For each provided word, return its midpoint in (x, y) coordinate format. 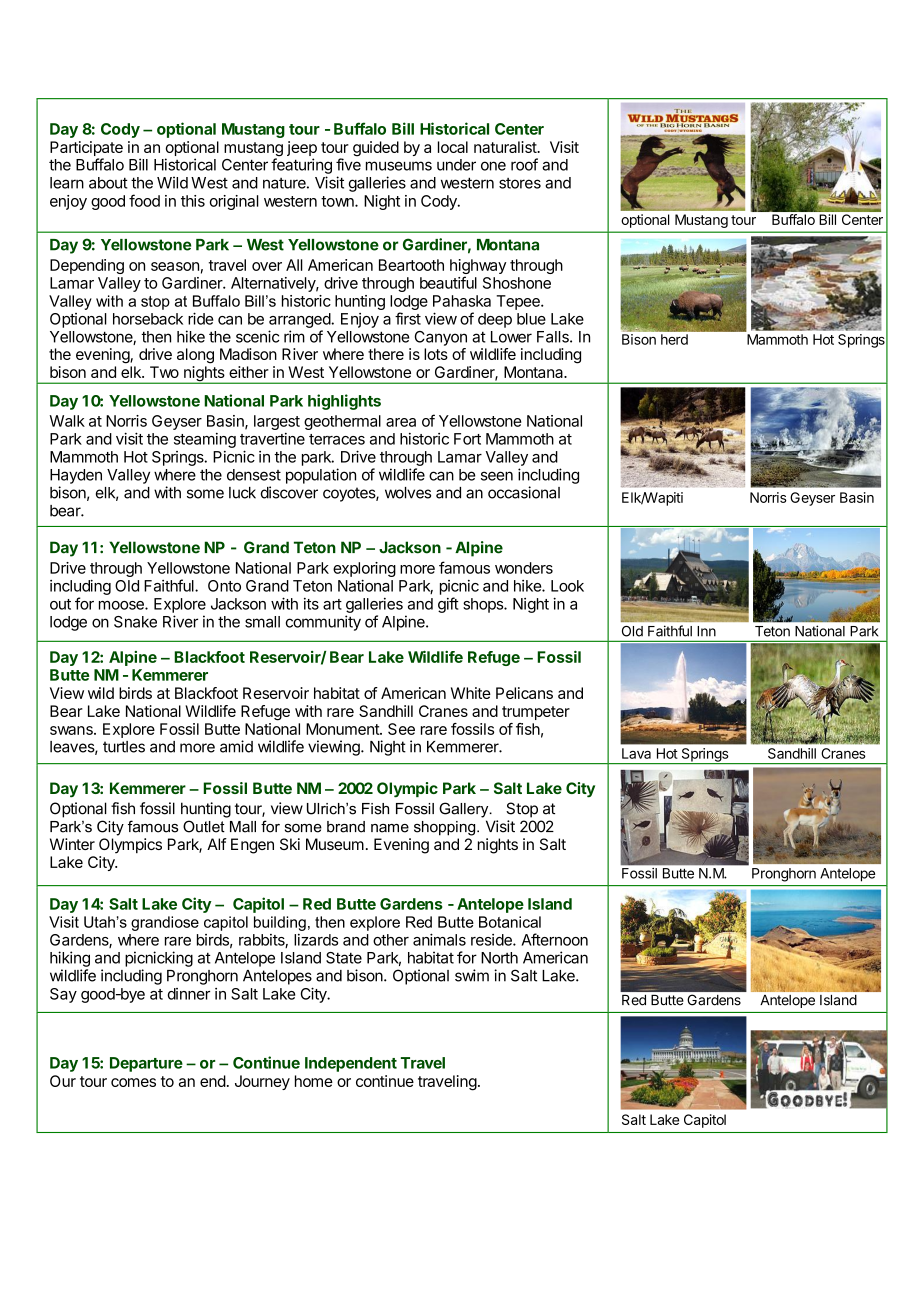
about (108, 183)
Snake (135, 622)
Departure (146, 1064)
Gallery (465, 810)
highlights (344, 402)
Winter (72, 844)
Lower (511, 337)
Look (567, 586)
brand (346, 827)
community (323, 623)
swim (472, 975)
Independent (351, 1064)
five (348, 164)
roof (524, 164)
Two (164, 372)
